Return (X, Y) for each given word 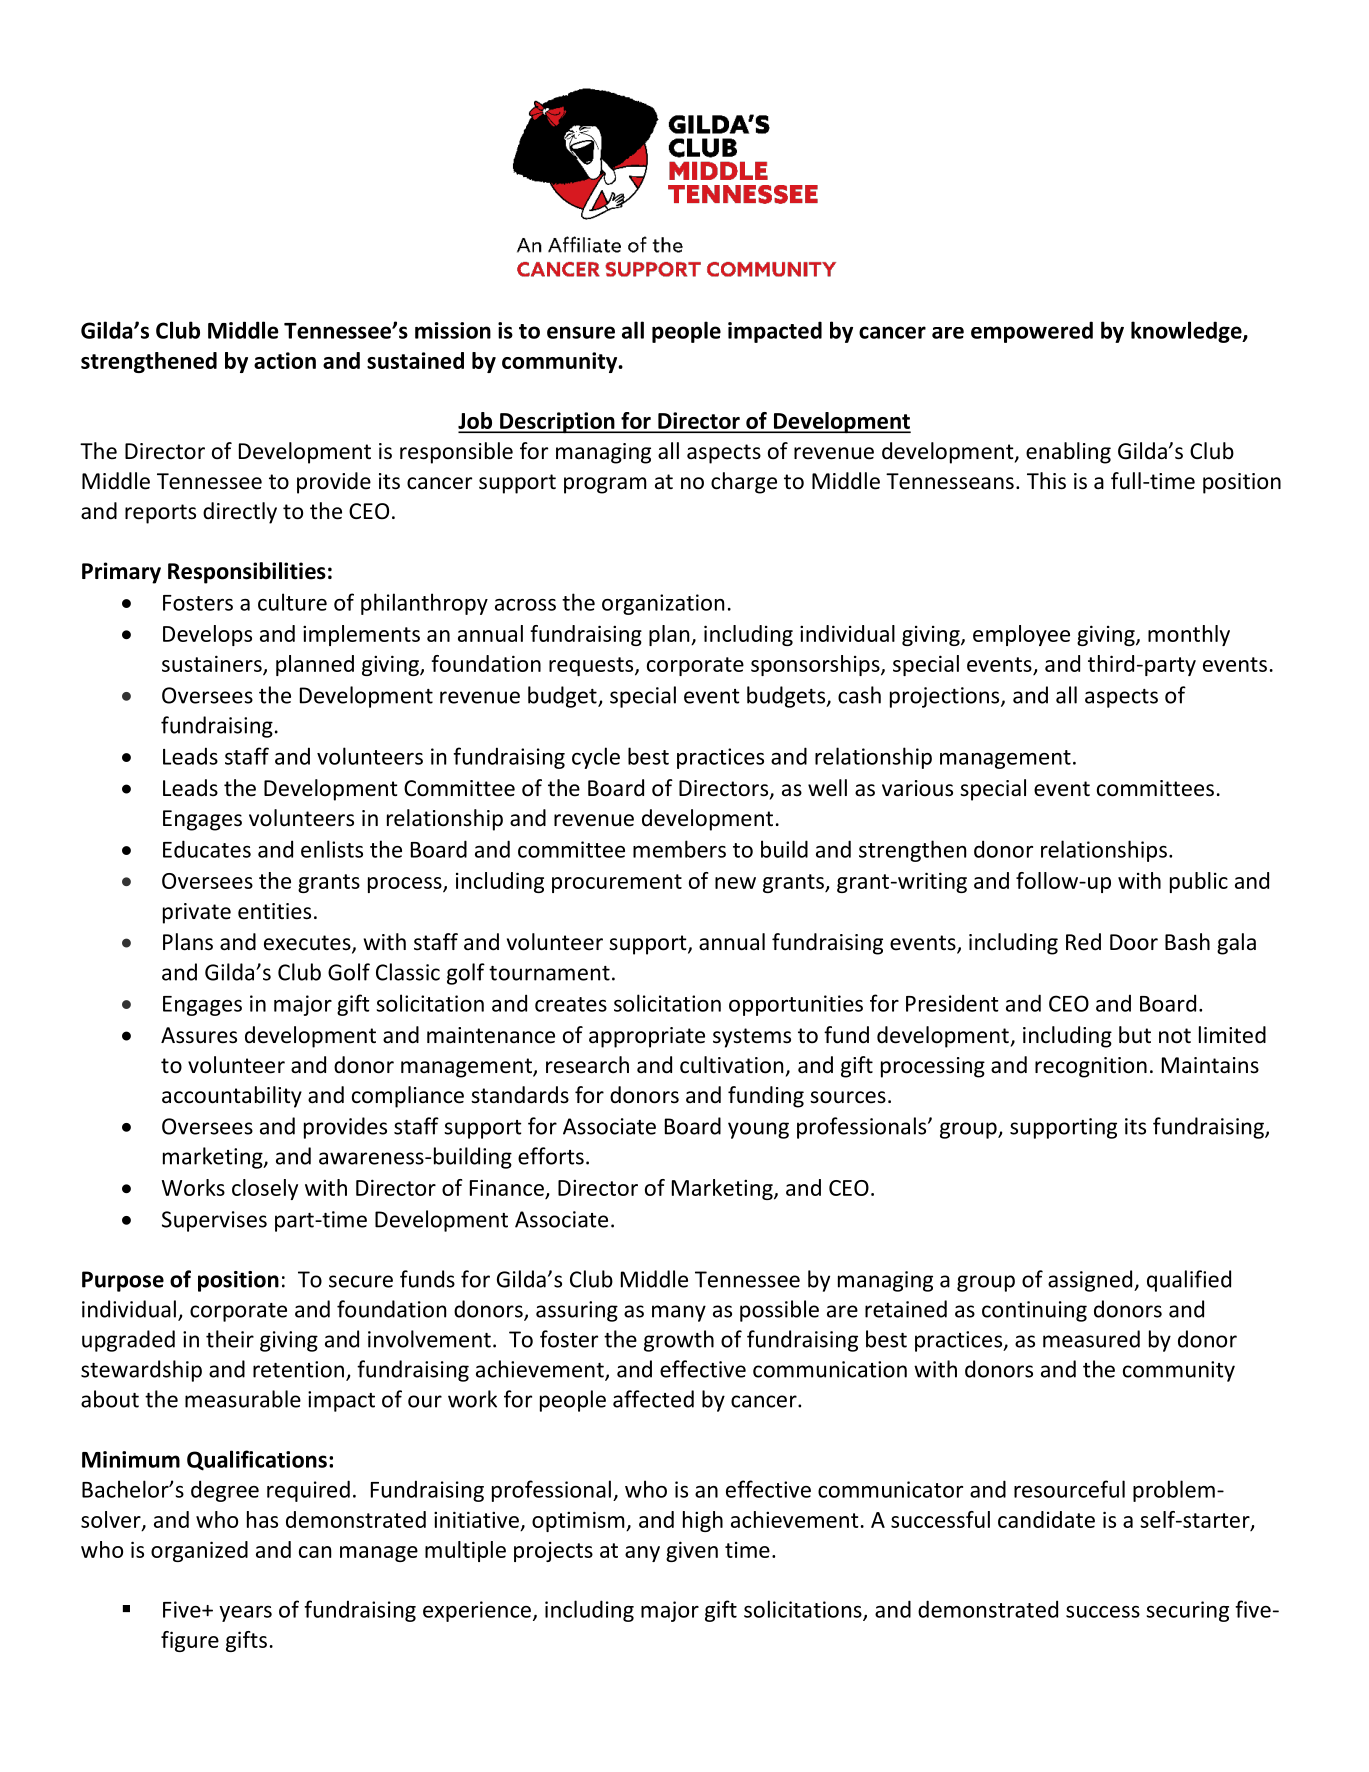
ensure (581, 332)
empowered (1032, 332)
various (917, 788)
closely (265, 1189)
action (285, 360)
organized (199, 1551)
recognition (1091, 1067)
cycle (596, 758)
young (758, 1130)
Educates (207, 849)
